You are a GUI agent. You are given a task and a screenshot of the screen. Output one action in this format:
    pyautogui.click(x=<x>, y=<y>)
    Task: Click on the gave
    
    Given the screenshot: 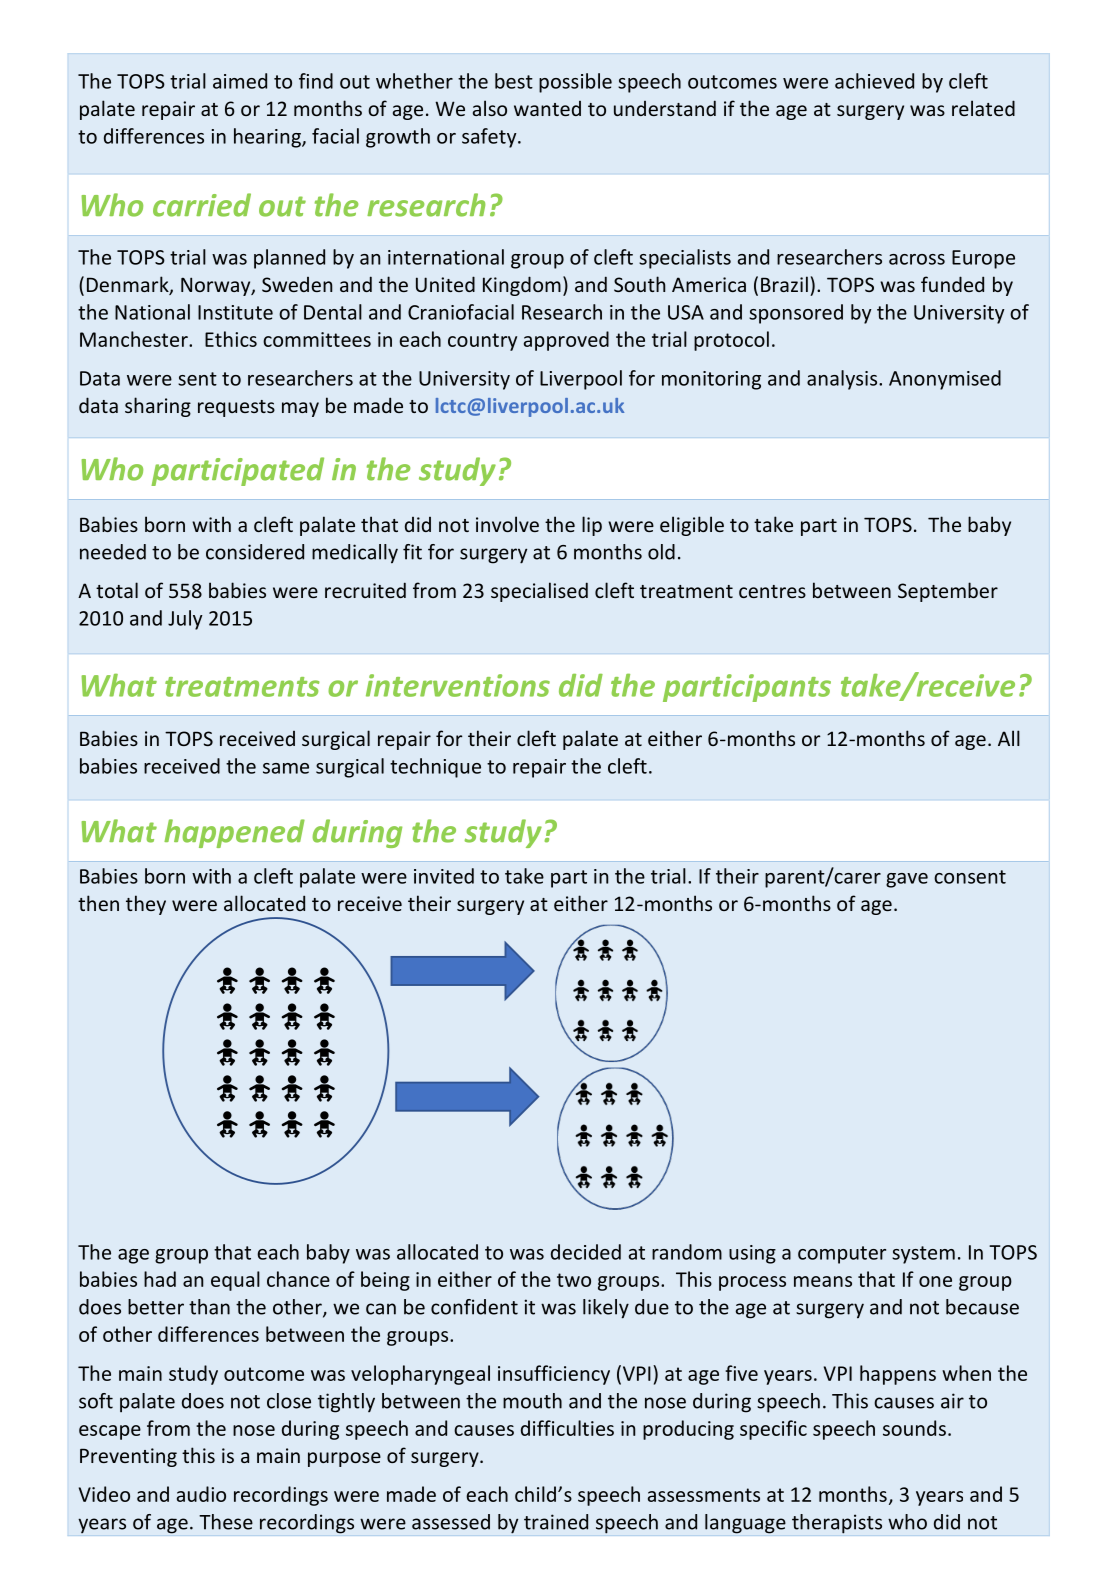 What is the action you would take?
    pyautogui.click(x=907, y=880)
